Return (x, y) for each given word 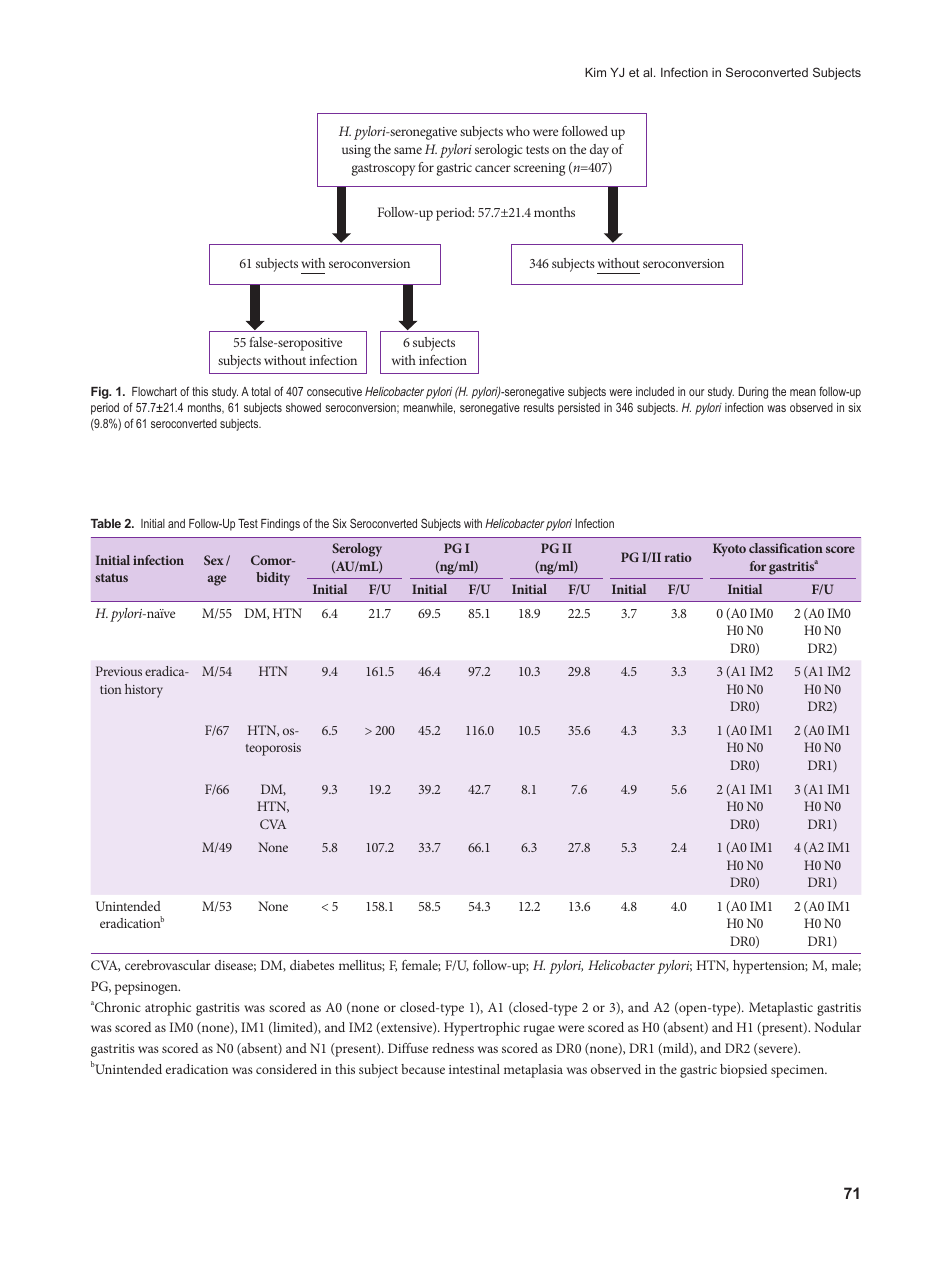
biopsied (743, 1071)
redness (453, 1048)
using (356, 151)
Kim (595, 72)
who (518, 131)
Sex (214, 560)
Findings (280, 525)
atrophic (168, 1009)
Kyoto (729, 549)
